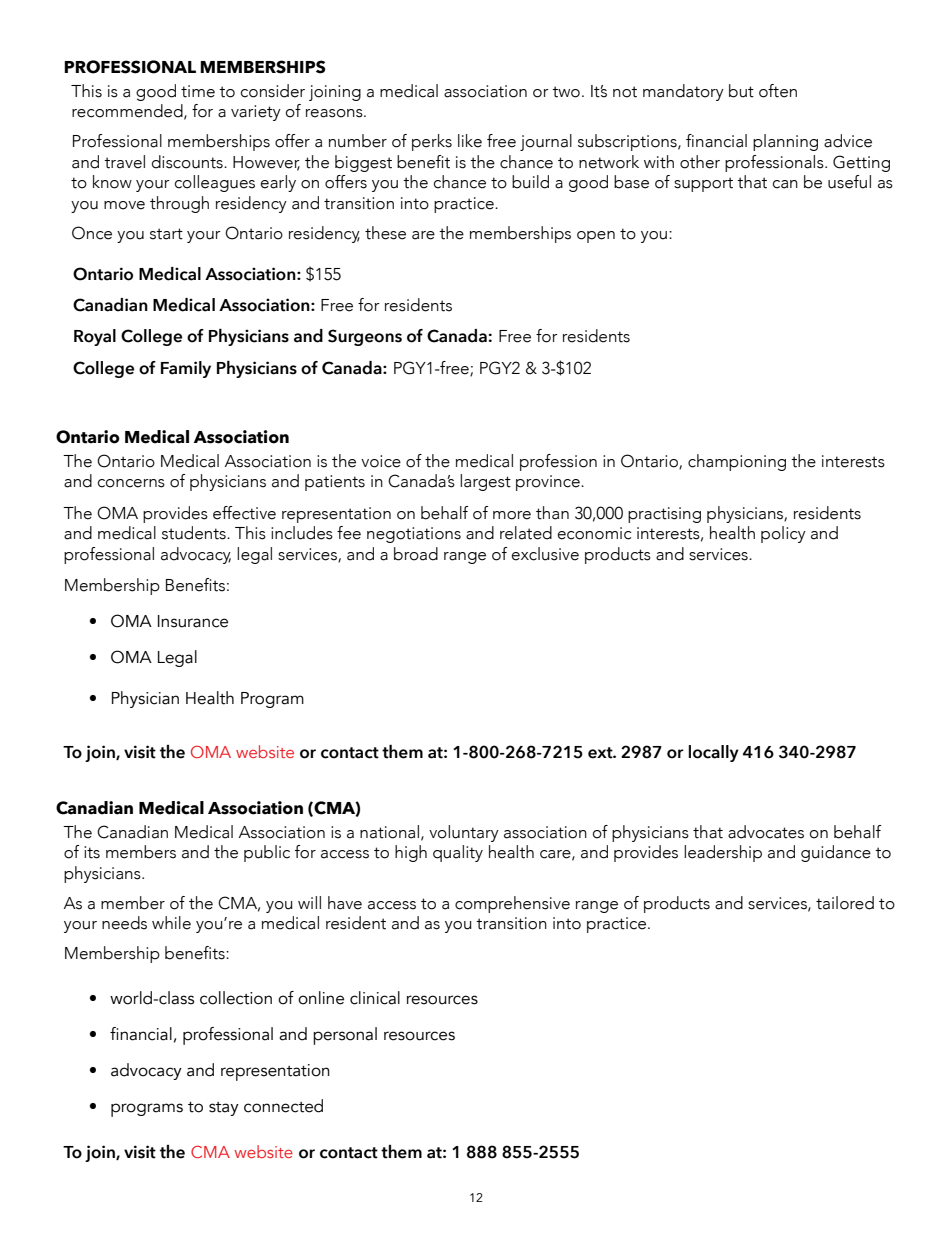 This screenshot has height=1233, width=952. What do you see at coordinates (345, 1036) in the screenshot?
I see `personal` at bounding box center [345, 1036].
